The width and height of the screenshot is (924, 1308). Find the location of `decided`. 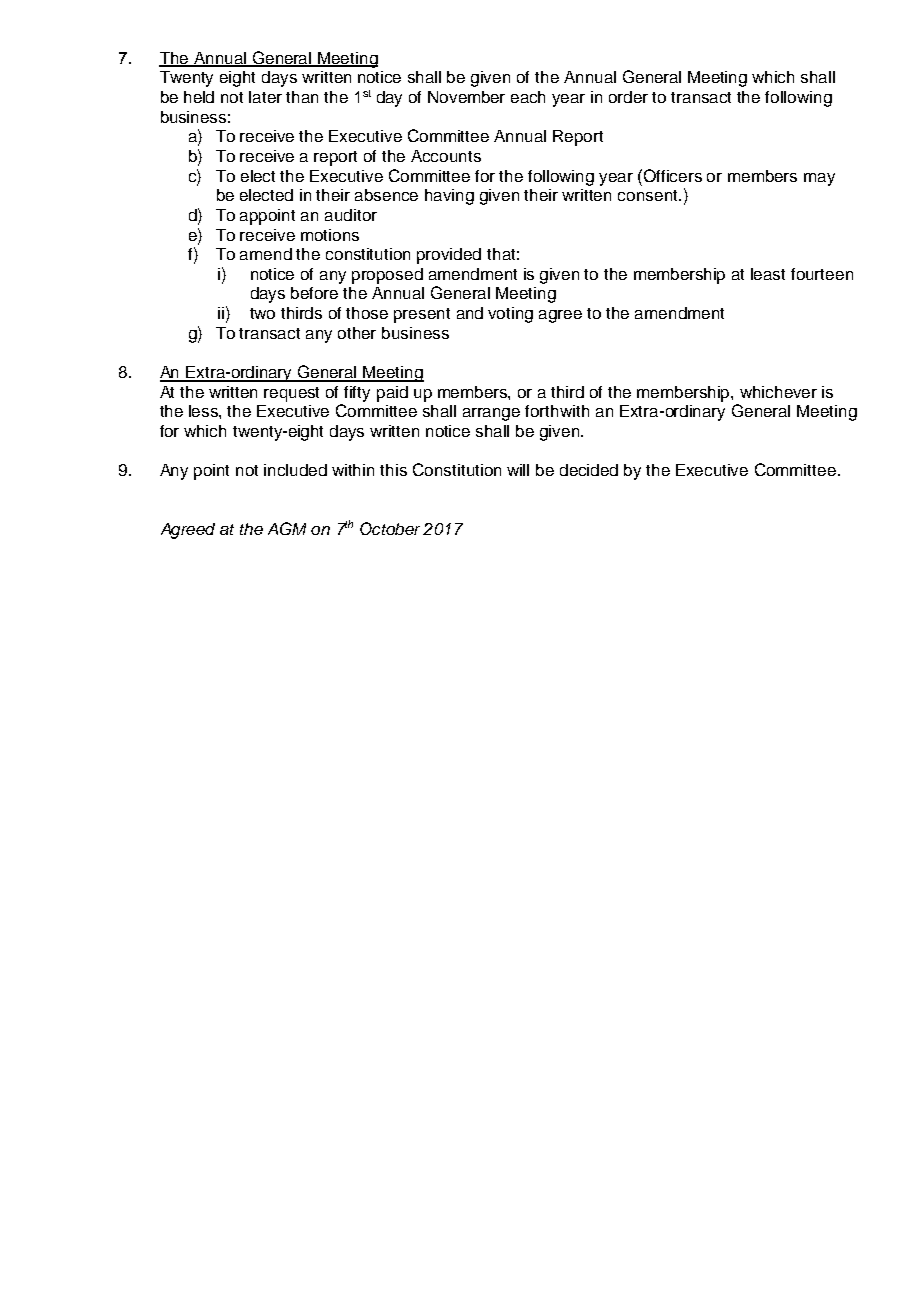

decided is located at coordinates (589, 470).
